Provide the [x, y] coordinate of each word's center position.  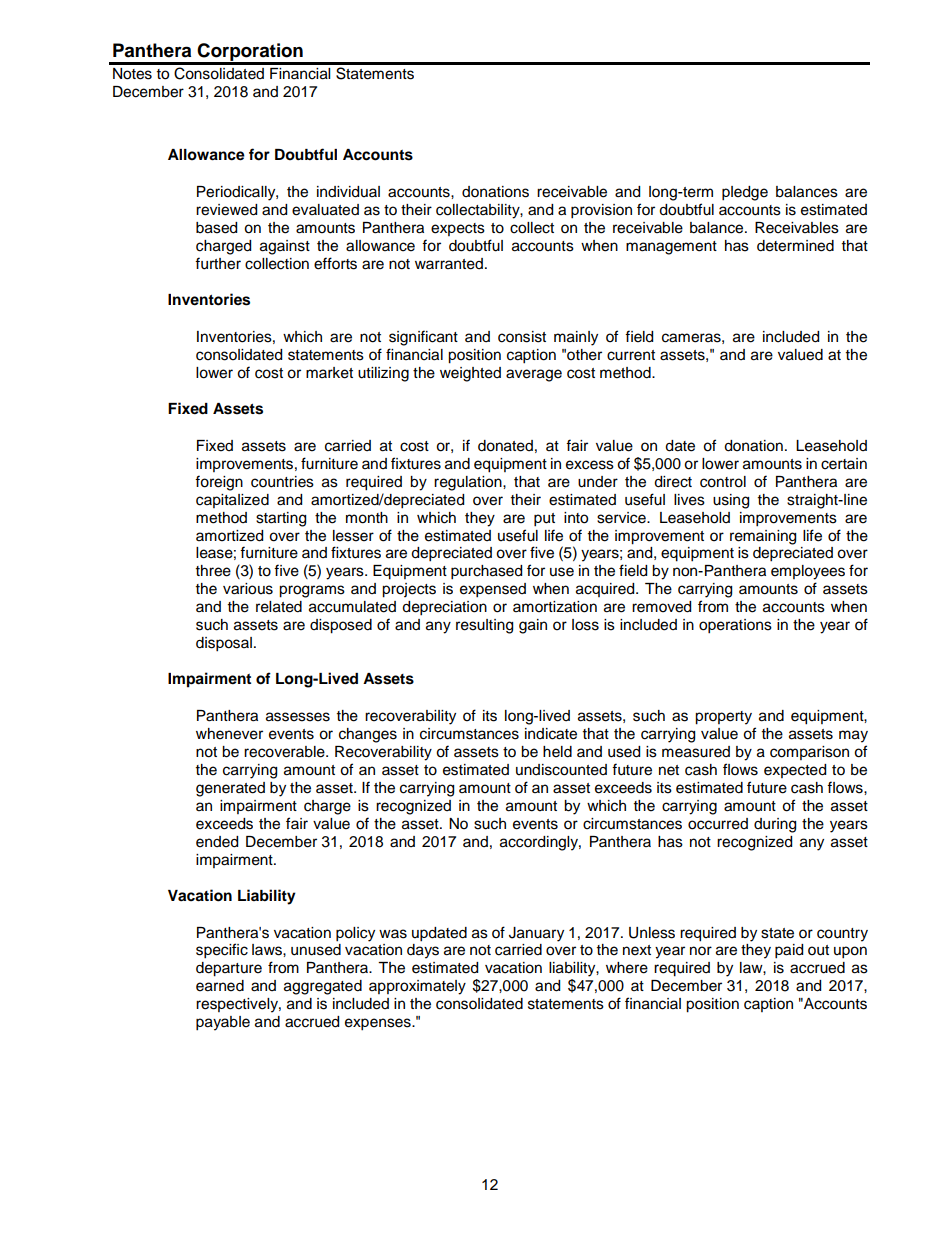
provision [601, 211]
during [775, 825]
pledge [745, 193]
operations [735, 626]
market [329, 373]
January [536, 934]
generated [230, 789]
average [534, 375]
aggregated [323, 987]
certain [844, 464]
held [557, 752]
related [279, 607]
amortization [555, 607]
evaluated [325, 210]
